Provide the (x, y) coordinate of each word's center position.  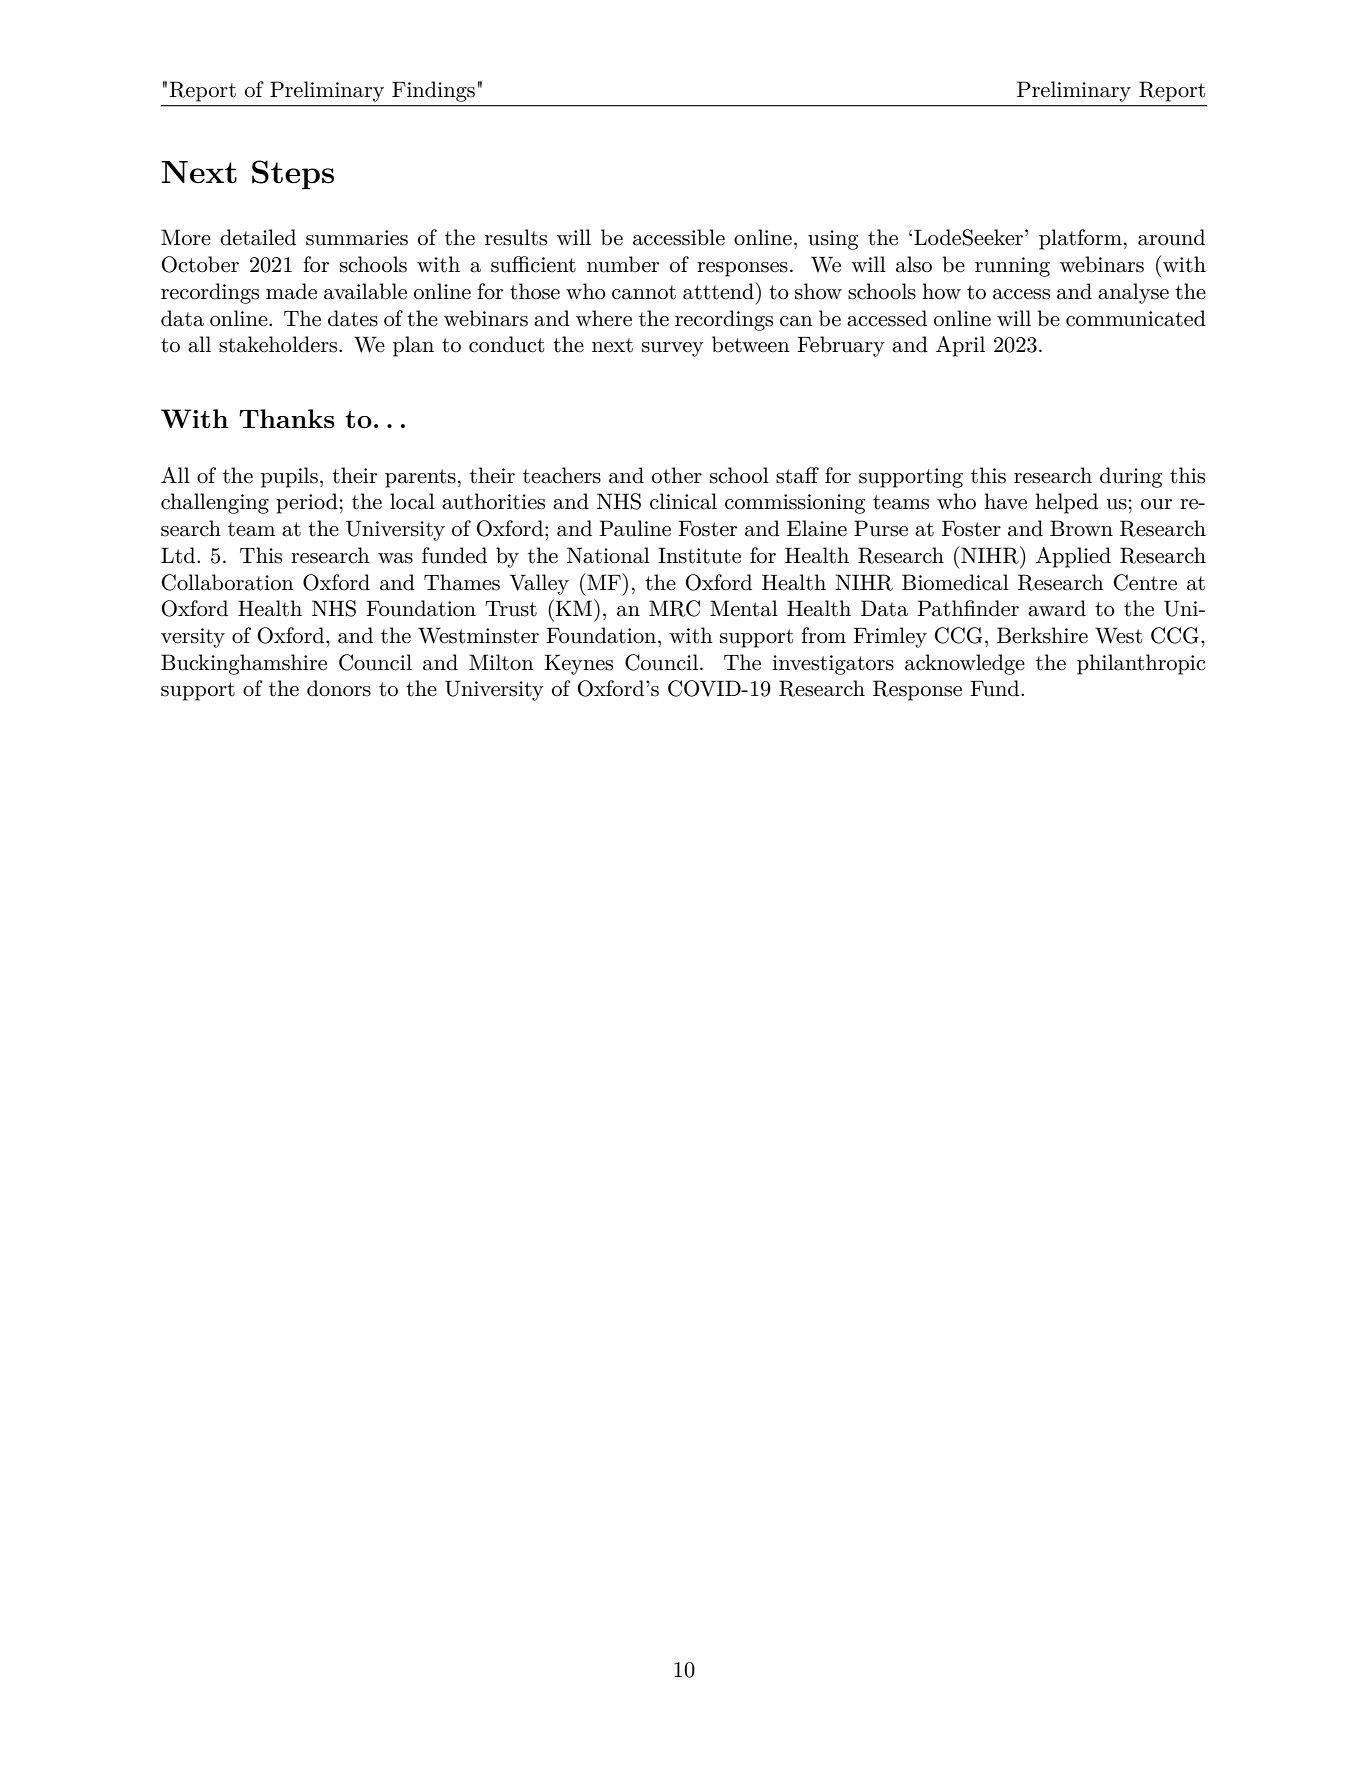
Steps (293, 175)
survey (673, 349)
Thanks (287, 418)
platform (1080, 239)
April (960, 346)
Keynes (578, 664)
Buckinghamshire (244, 664)
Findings (433, 91)
